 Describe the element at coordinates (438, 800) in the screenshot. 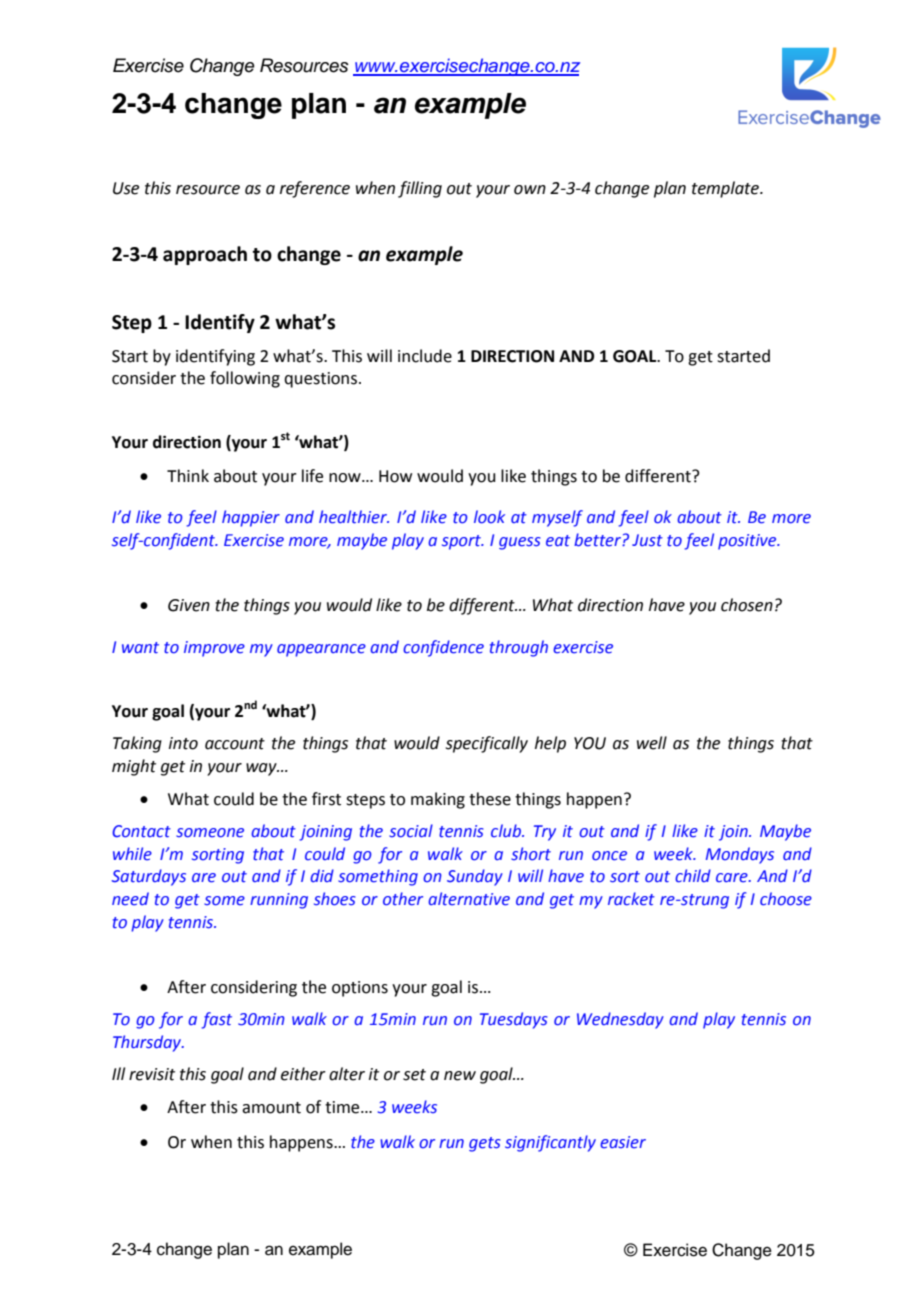

I see `making` at that location.
